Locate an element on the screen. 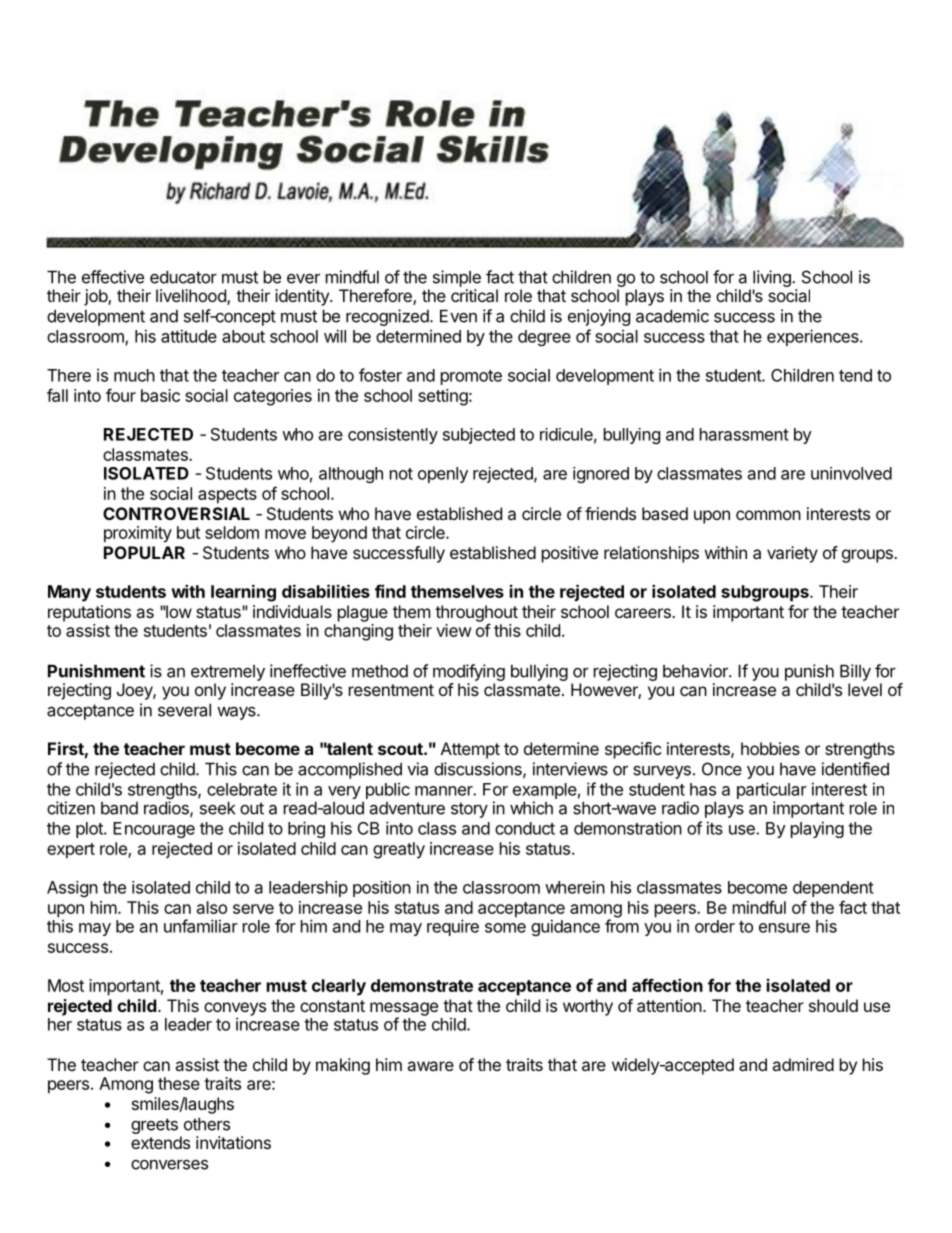 The height and width of the screenshot is (1233, 952). CONTROVERSIAL is located at coordinates (176, 513).
